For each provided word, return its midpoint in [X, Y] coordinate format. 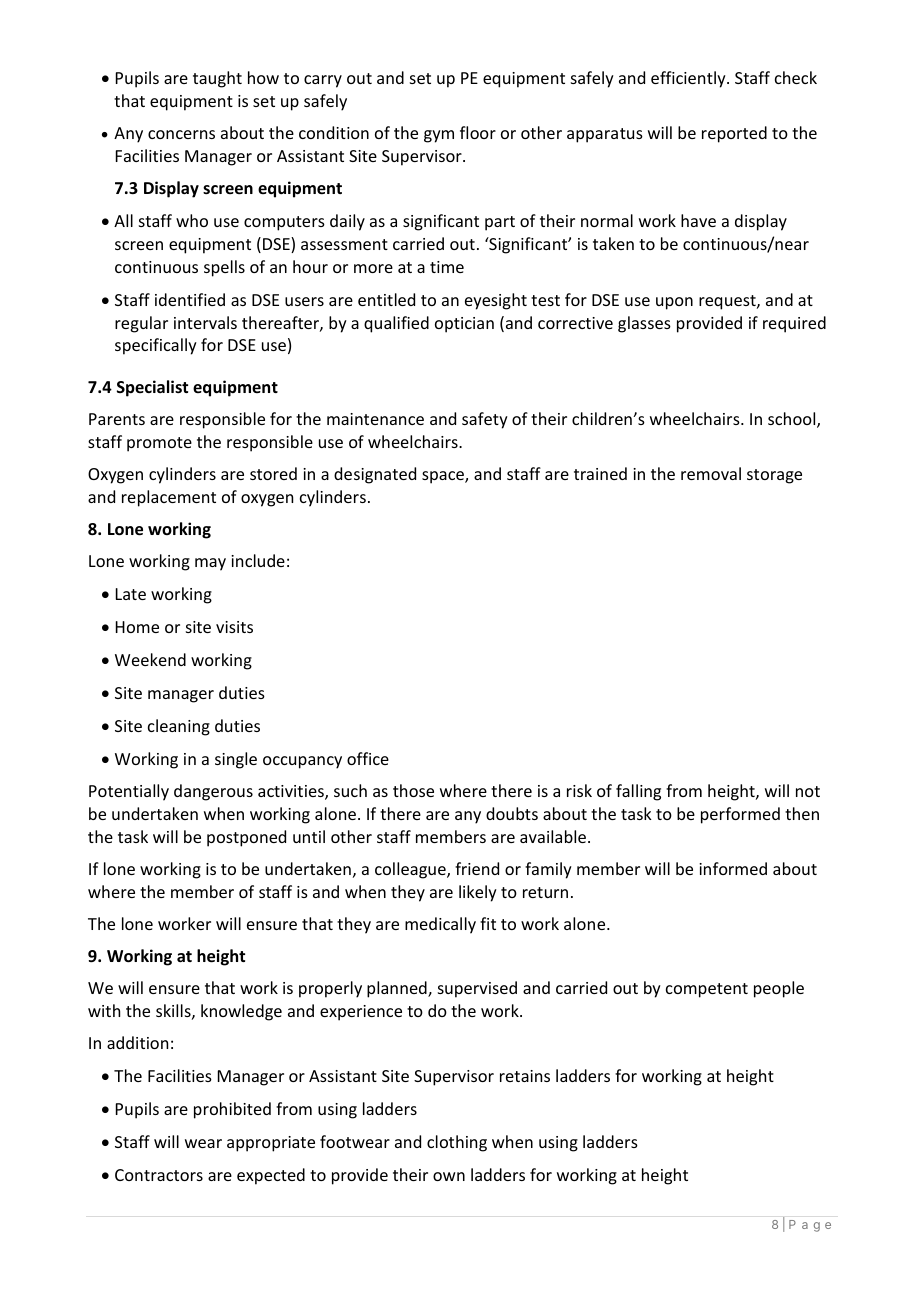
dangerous [213, 792]
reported [734, 134]
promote [159, 444]
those [413, 790]
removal [711, 473]
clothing [457, 1143]
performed [740, 815]
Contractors [159, 1175]
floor [478, 132]
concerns [181, 134]
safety [485, 420]
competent [707, 990]
